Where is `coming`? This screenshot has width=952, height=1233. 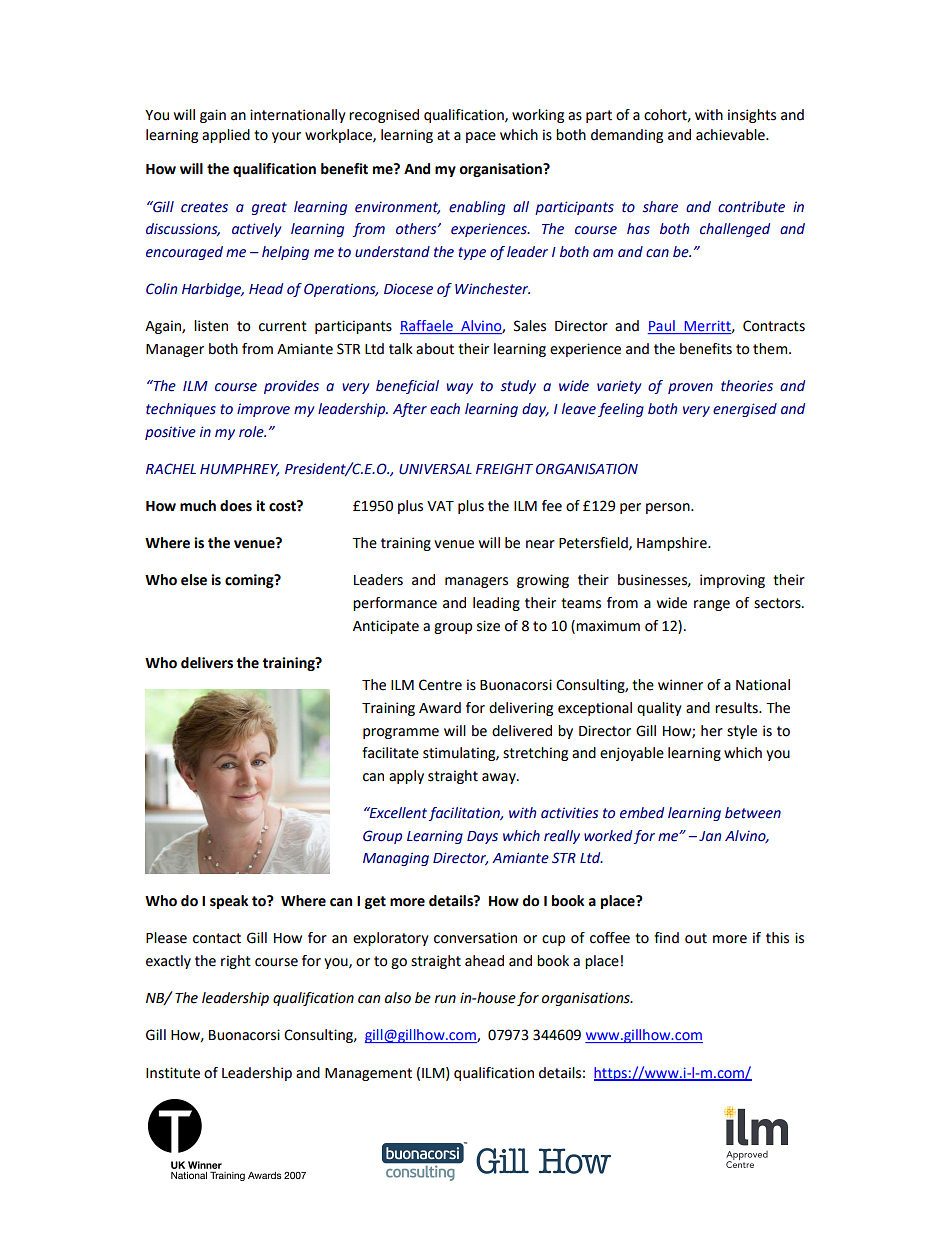 coming is located at coordinates (250, 581).
